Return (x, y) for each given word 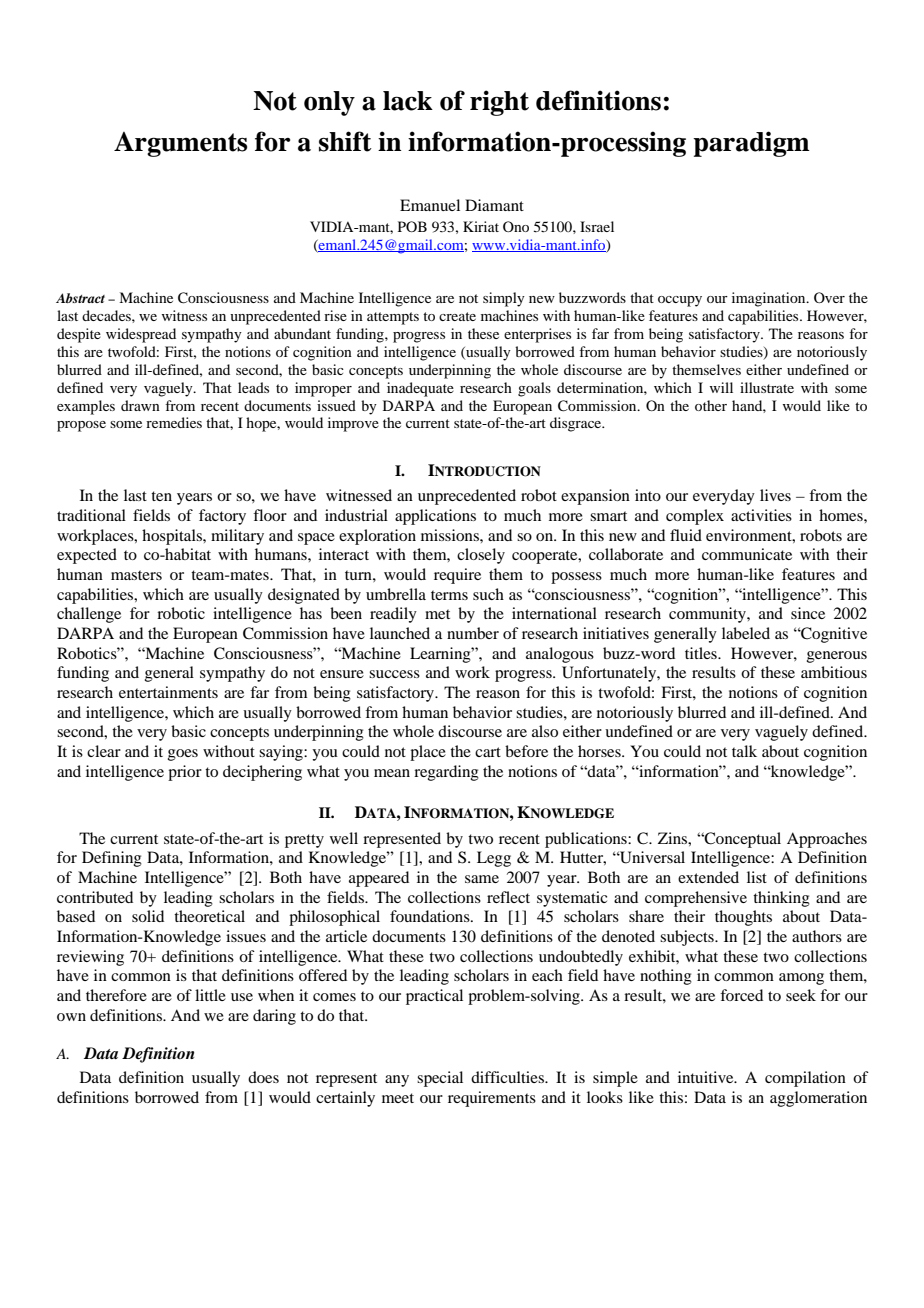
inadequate (420, 389)
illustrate (767, 387)
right (499, 103)
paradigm (751, 144)
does (263, 1077)
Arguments (180, 144)
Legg (494, 859)
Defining (112, 859)
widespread (141, 335)
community (708, 615)
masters (136, 575)
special (440, 1079)
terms (449, 595)
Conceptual (742, 840)
